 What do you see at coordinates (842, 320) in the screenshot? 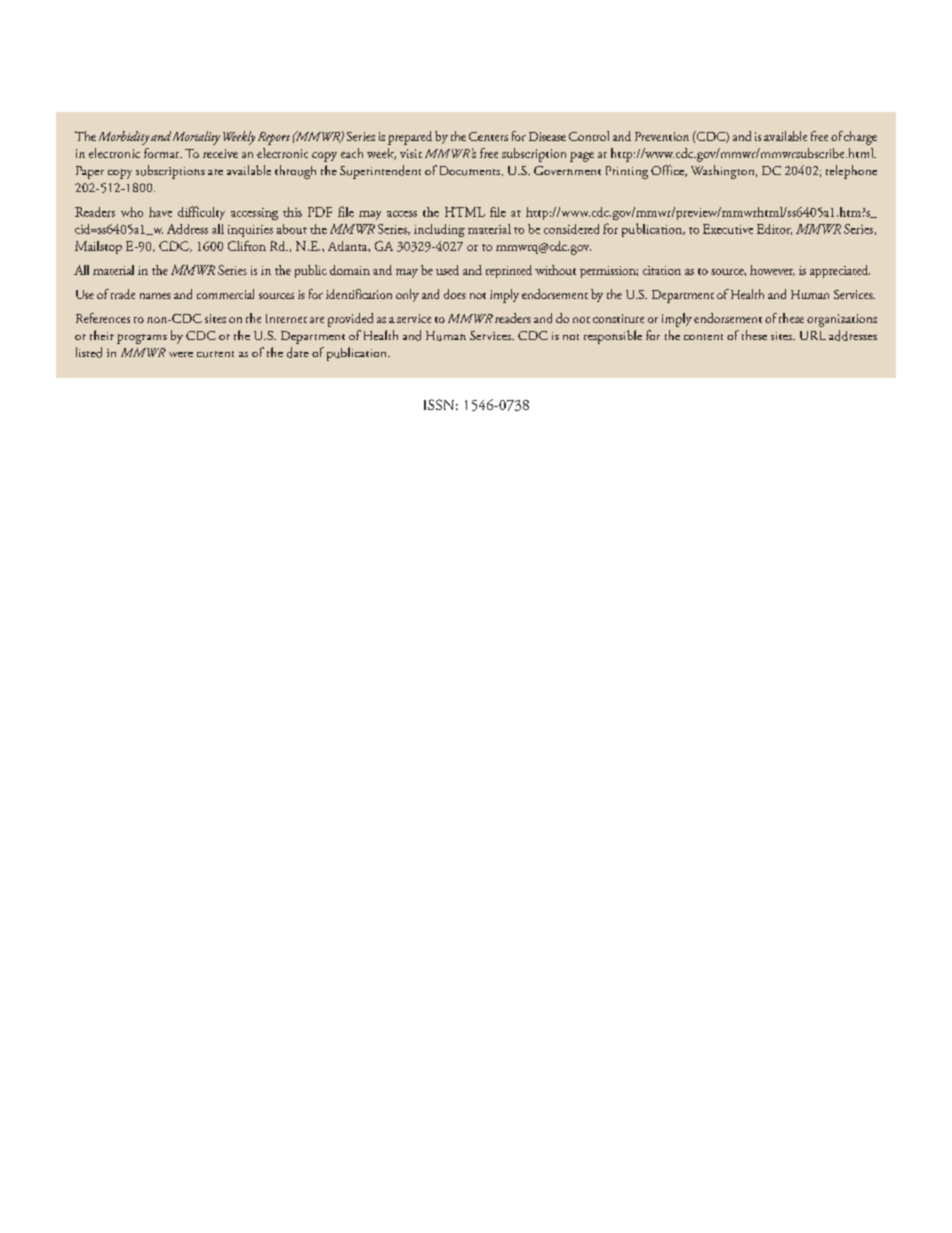
I see `organizations` at bounding box center [842, 320].
